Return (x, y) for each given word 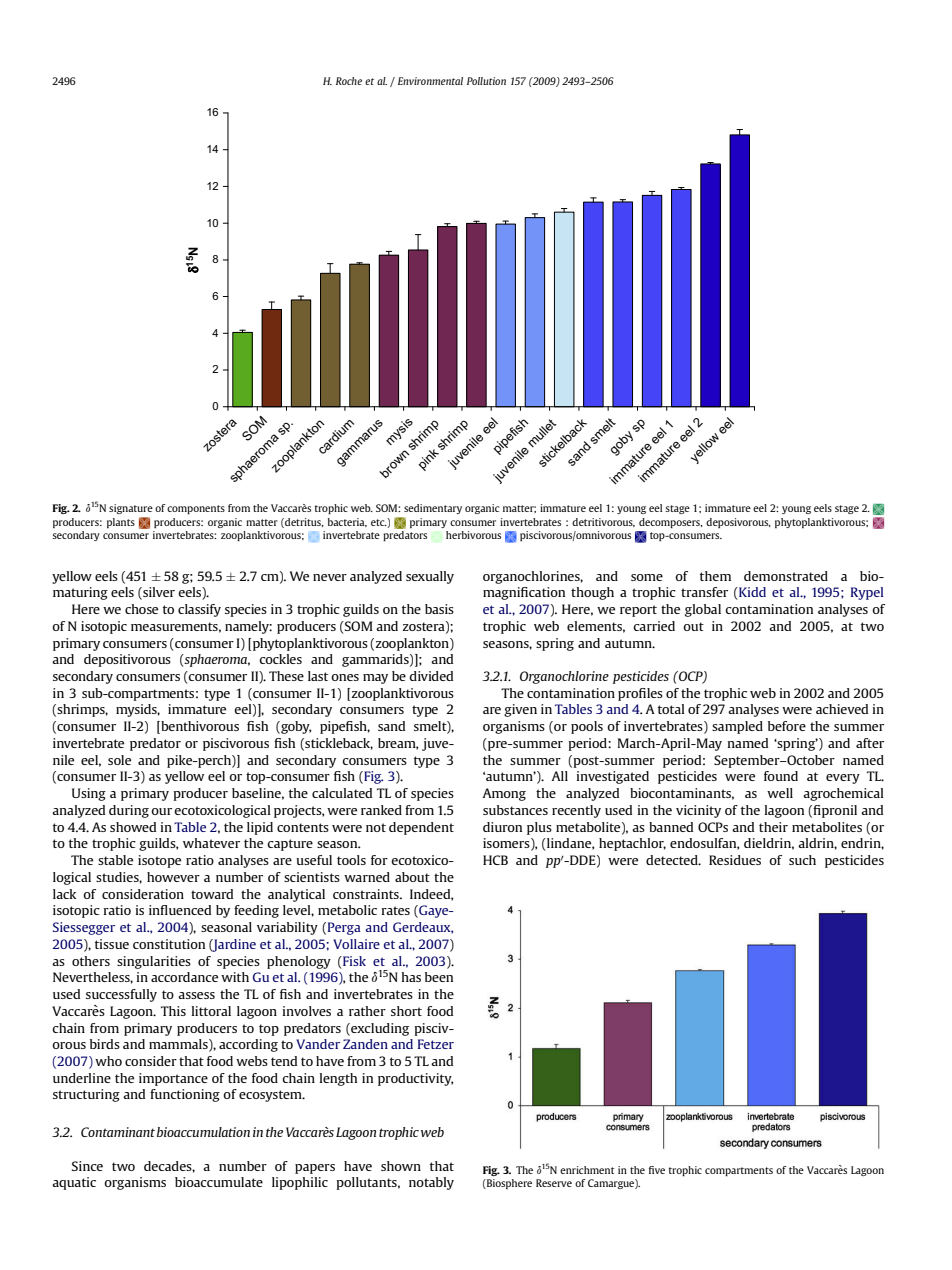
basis (439, 609)
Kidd (751, 592)
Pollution (486, 81)
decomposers (670, 523)
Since (87, 1166)
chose (141, 609)
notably (431, 1183)
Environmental (430, 81)
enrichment (587, 1170)
